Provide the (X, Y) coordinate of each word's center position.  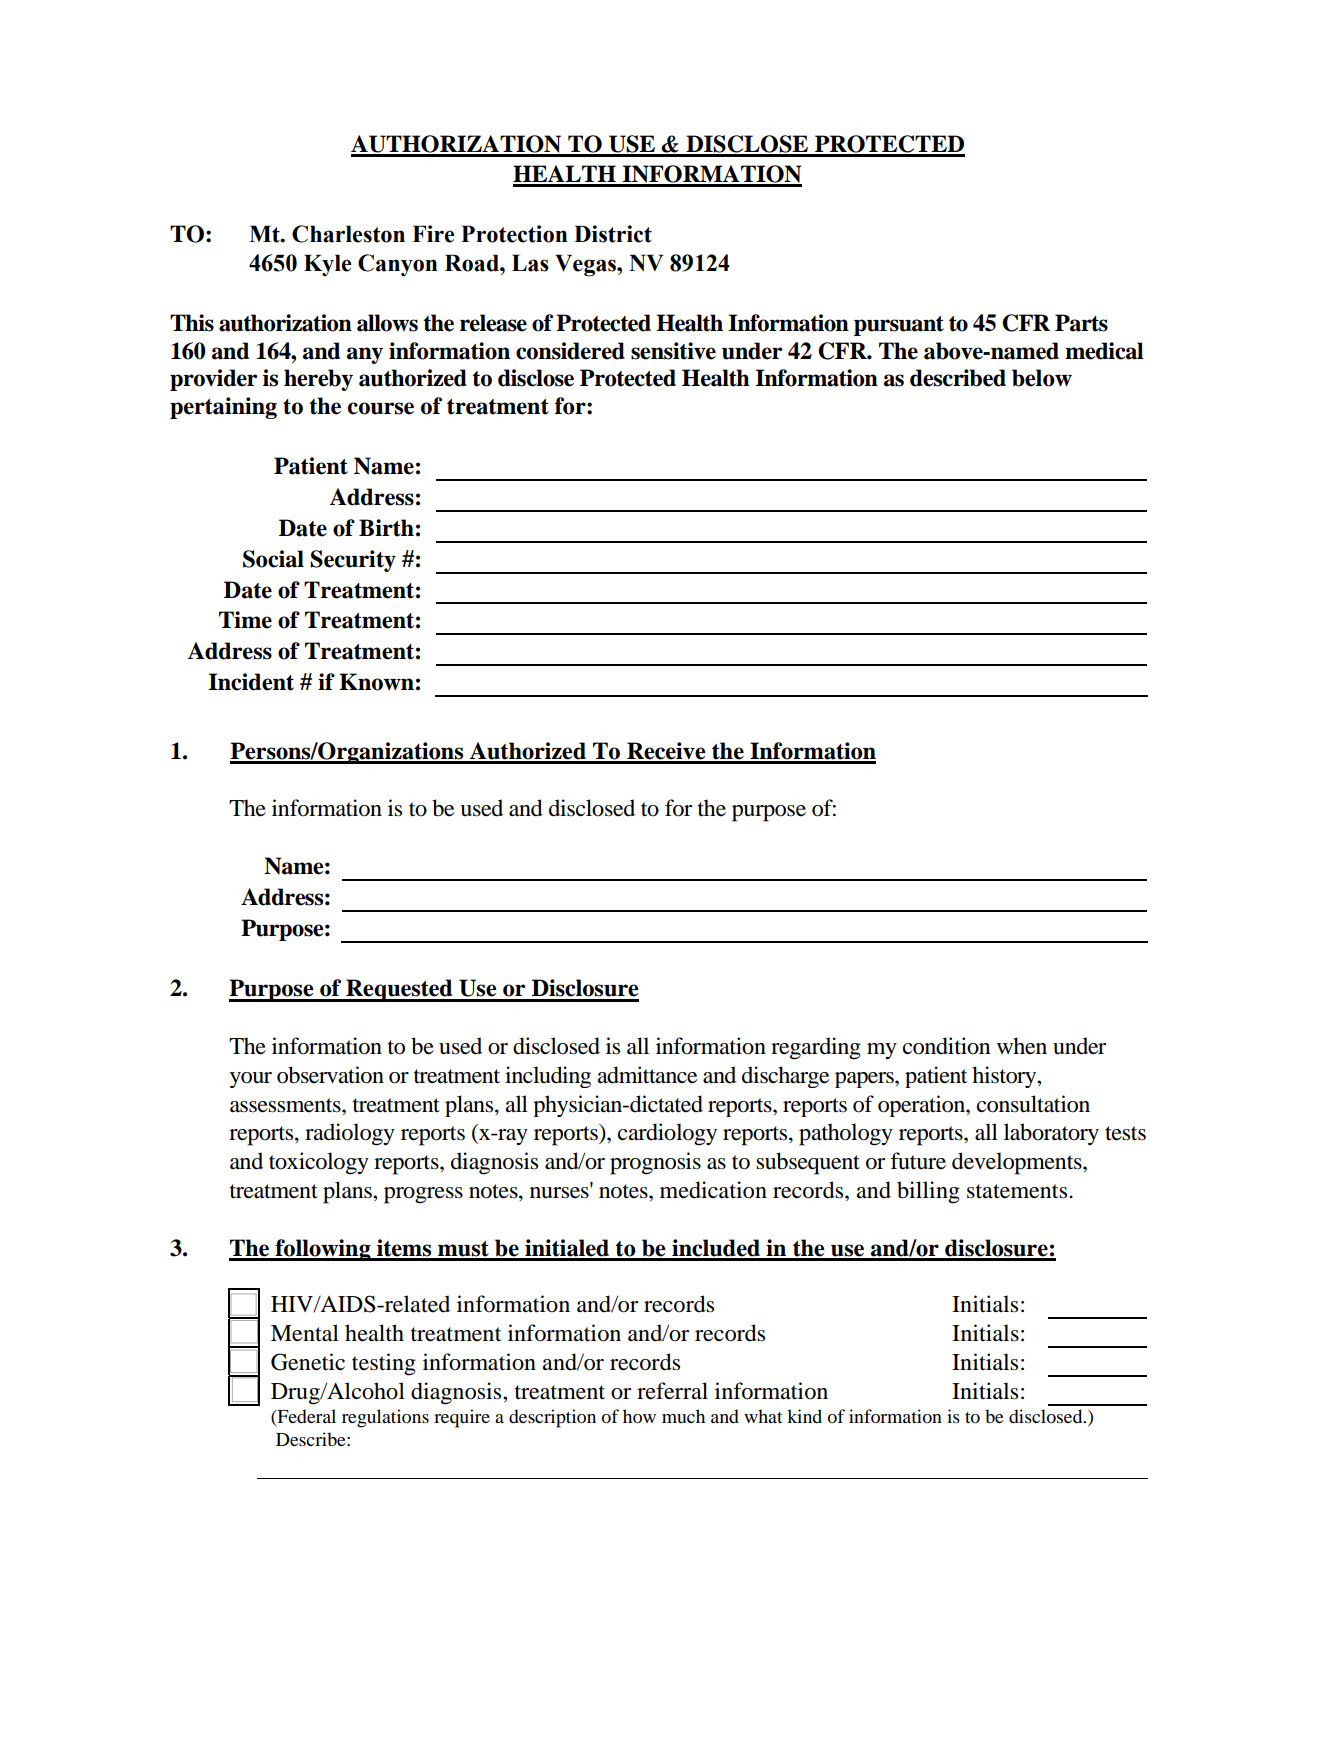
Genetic (308, 1362)
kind (804, 1416)
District (613, 234)
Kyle (328, 265)
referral (672, 1391)
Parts (1081, 323)
